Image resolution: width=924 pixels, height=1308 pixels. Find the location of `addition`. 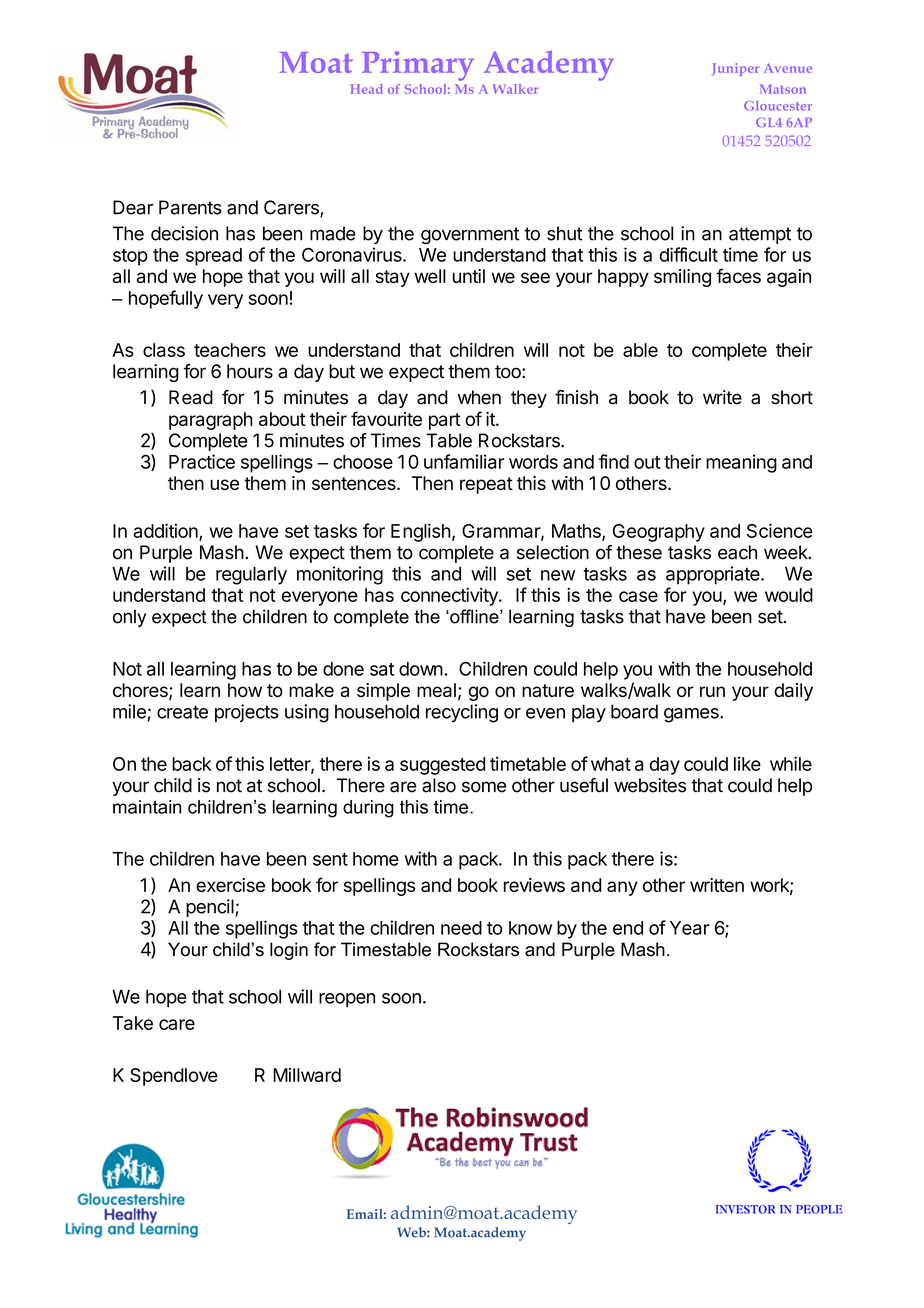

addition is located at coordinates (166, 531).
